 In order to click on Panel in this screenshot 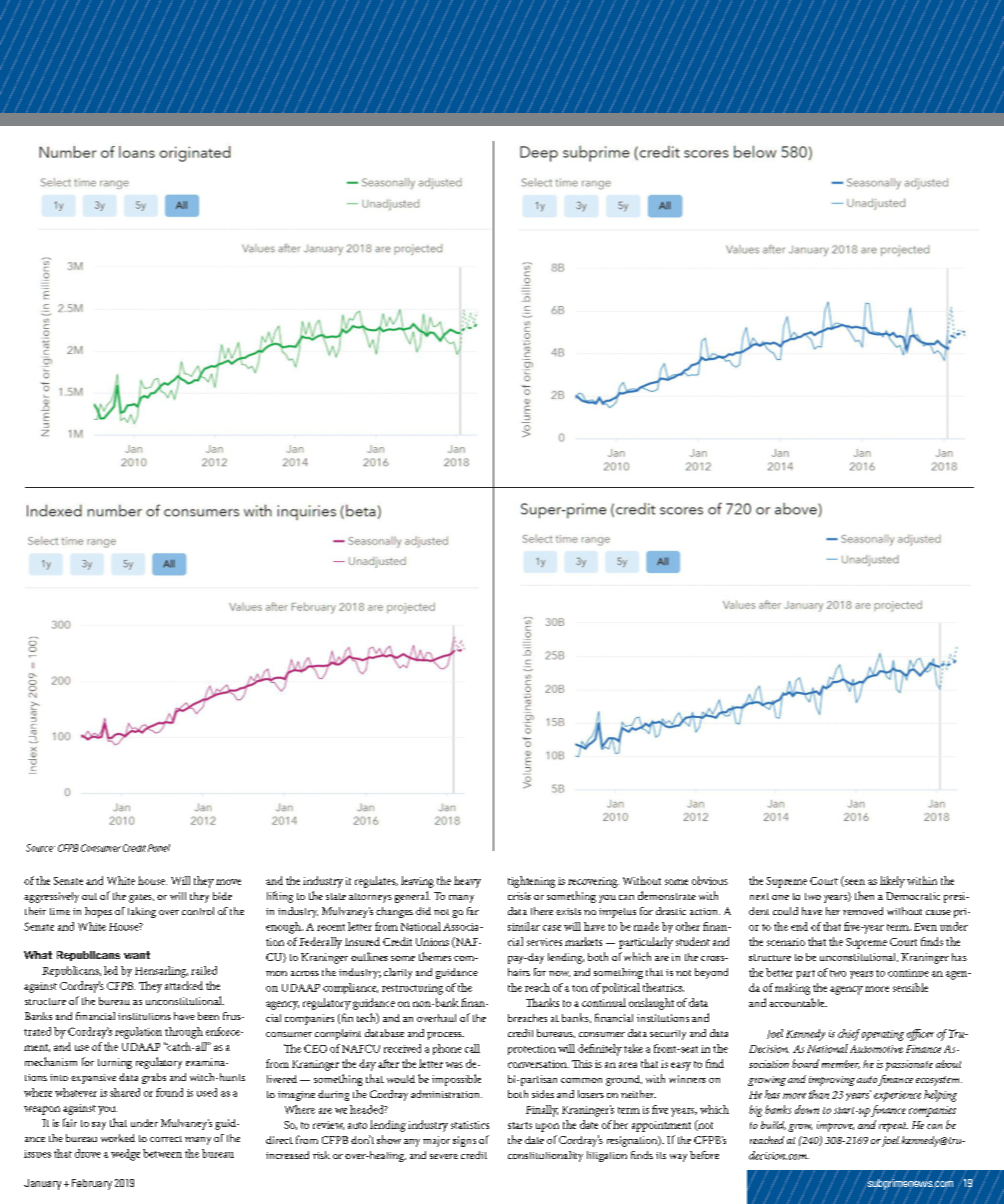, I will do `click(159, 848)`.
